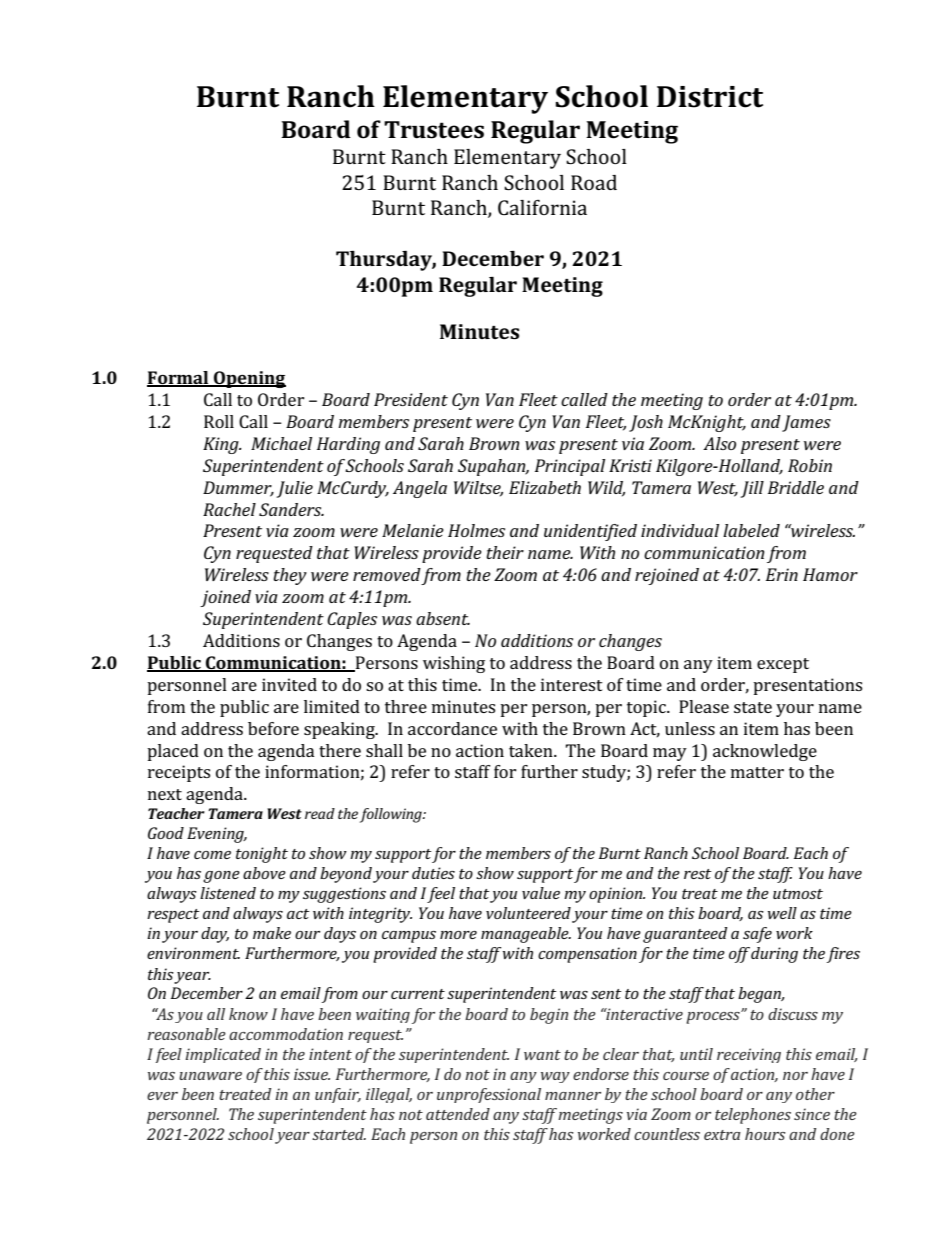  I want to click on Also, so click(719, 443).
